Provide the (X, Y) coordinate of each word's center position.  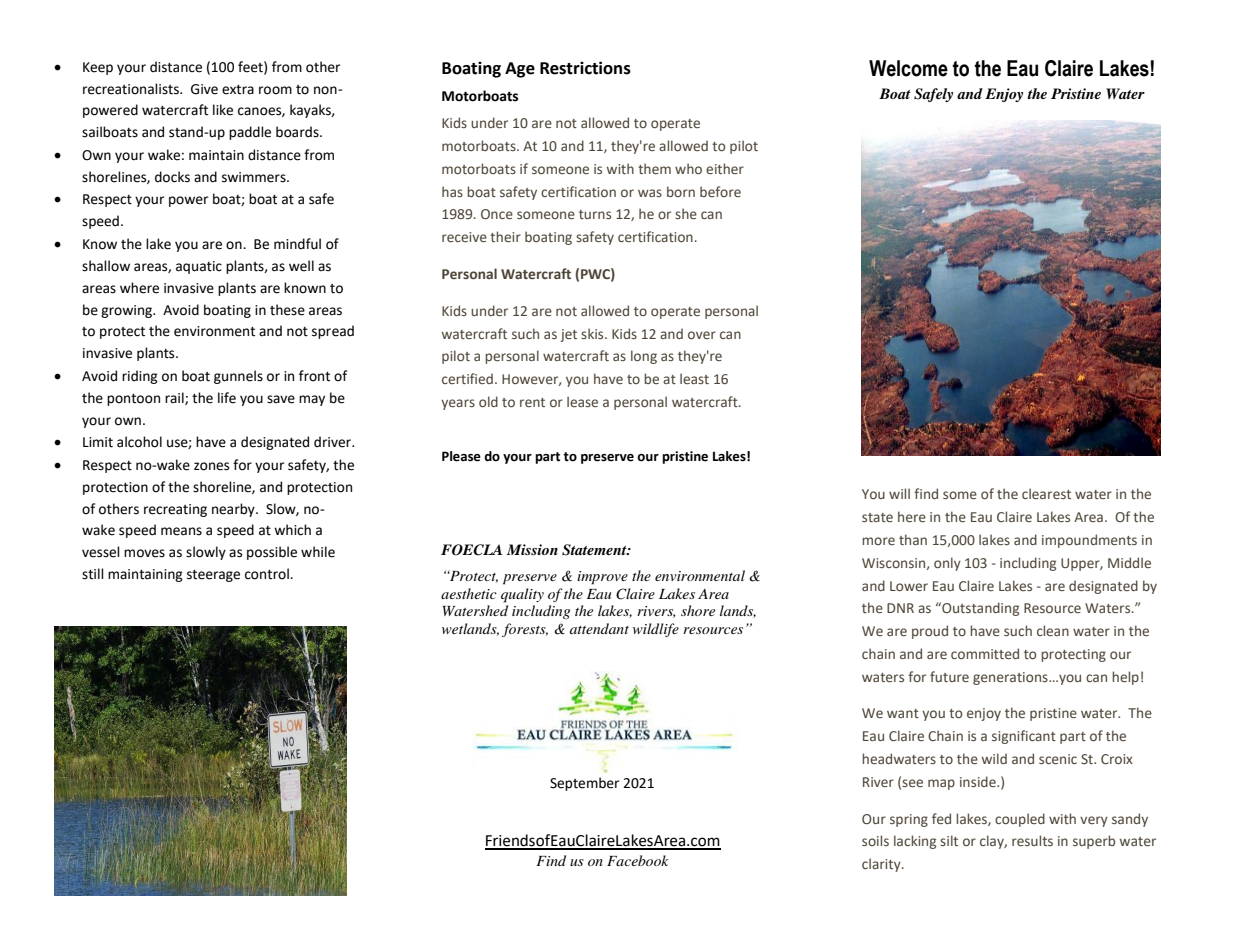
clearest (1046, 493)
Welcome (908, 68)
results (1032, 840)
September (584, 784)
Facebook (637, 860)
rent (532, 402)
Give (204, 89)
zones (211, 466)
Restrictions (585, 68)
